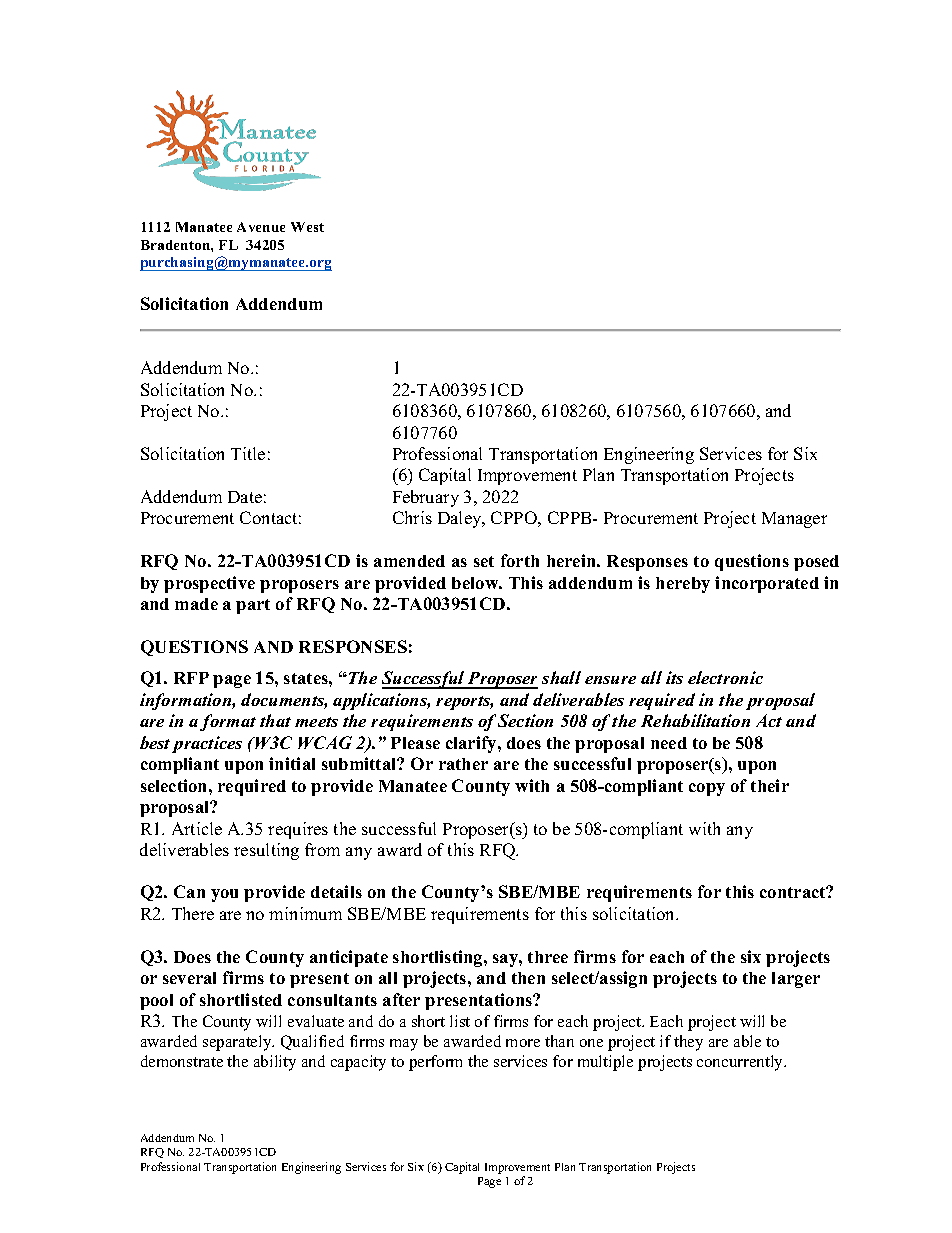  What do you see at coordinates (253, 606) in the image?
I see `part` at bounding box center [253, 606].
